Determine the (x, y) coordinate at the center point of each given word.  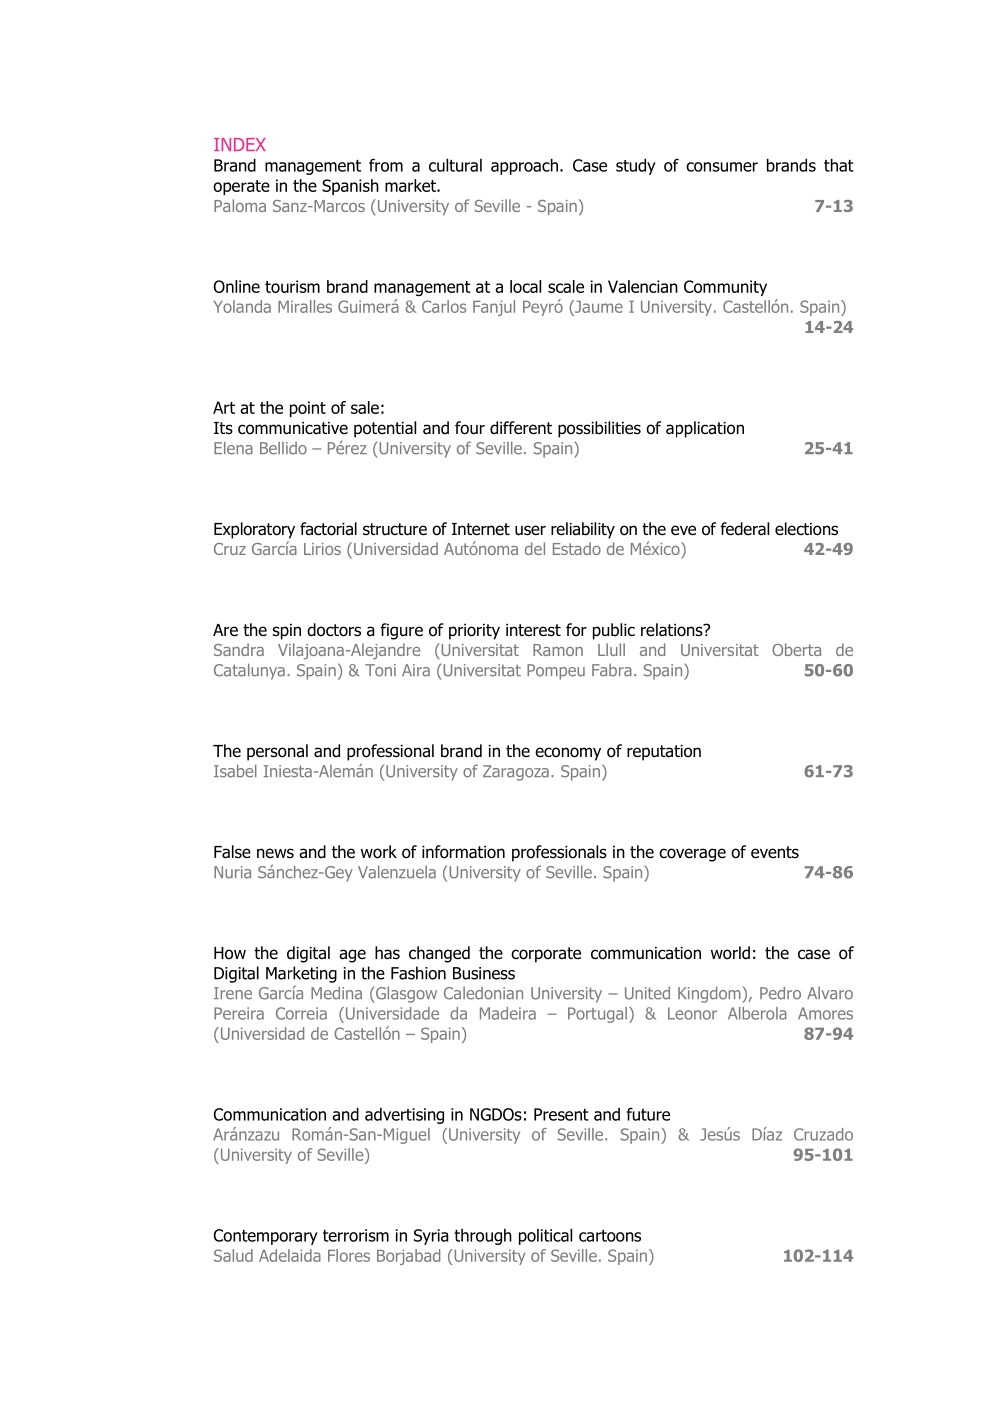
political (545, 1237)
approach (524, 167)
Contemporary (265, 1237)
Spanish (350, 187)
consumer (722, 167)
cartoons (610, 1236)
